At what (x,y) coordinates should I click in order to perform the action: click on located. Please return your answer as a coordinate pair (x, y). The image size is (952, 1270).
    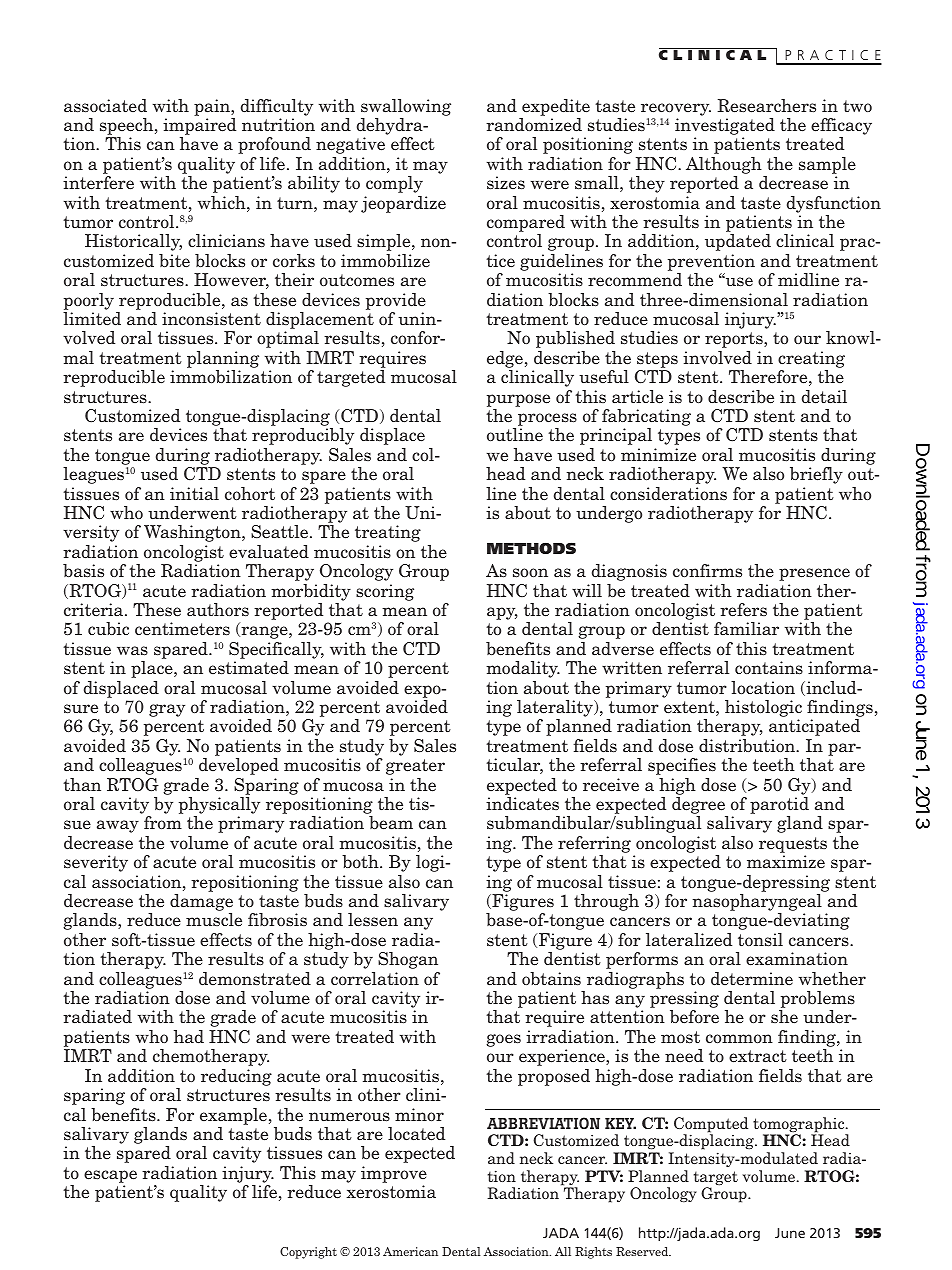
    Looking at the image, I should click on (416, 1134).
